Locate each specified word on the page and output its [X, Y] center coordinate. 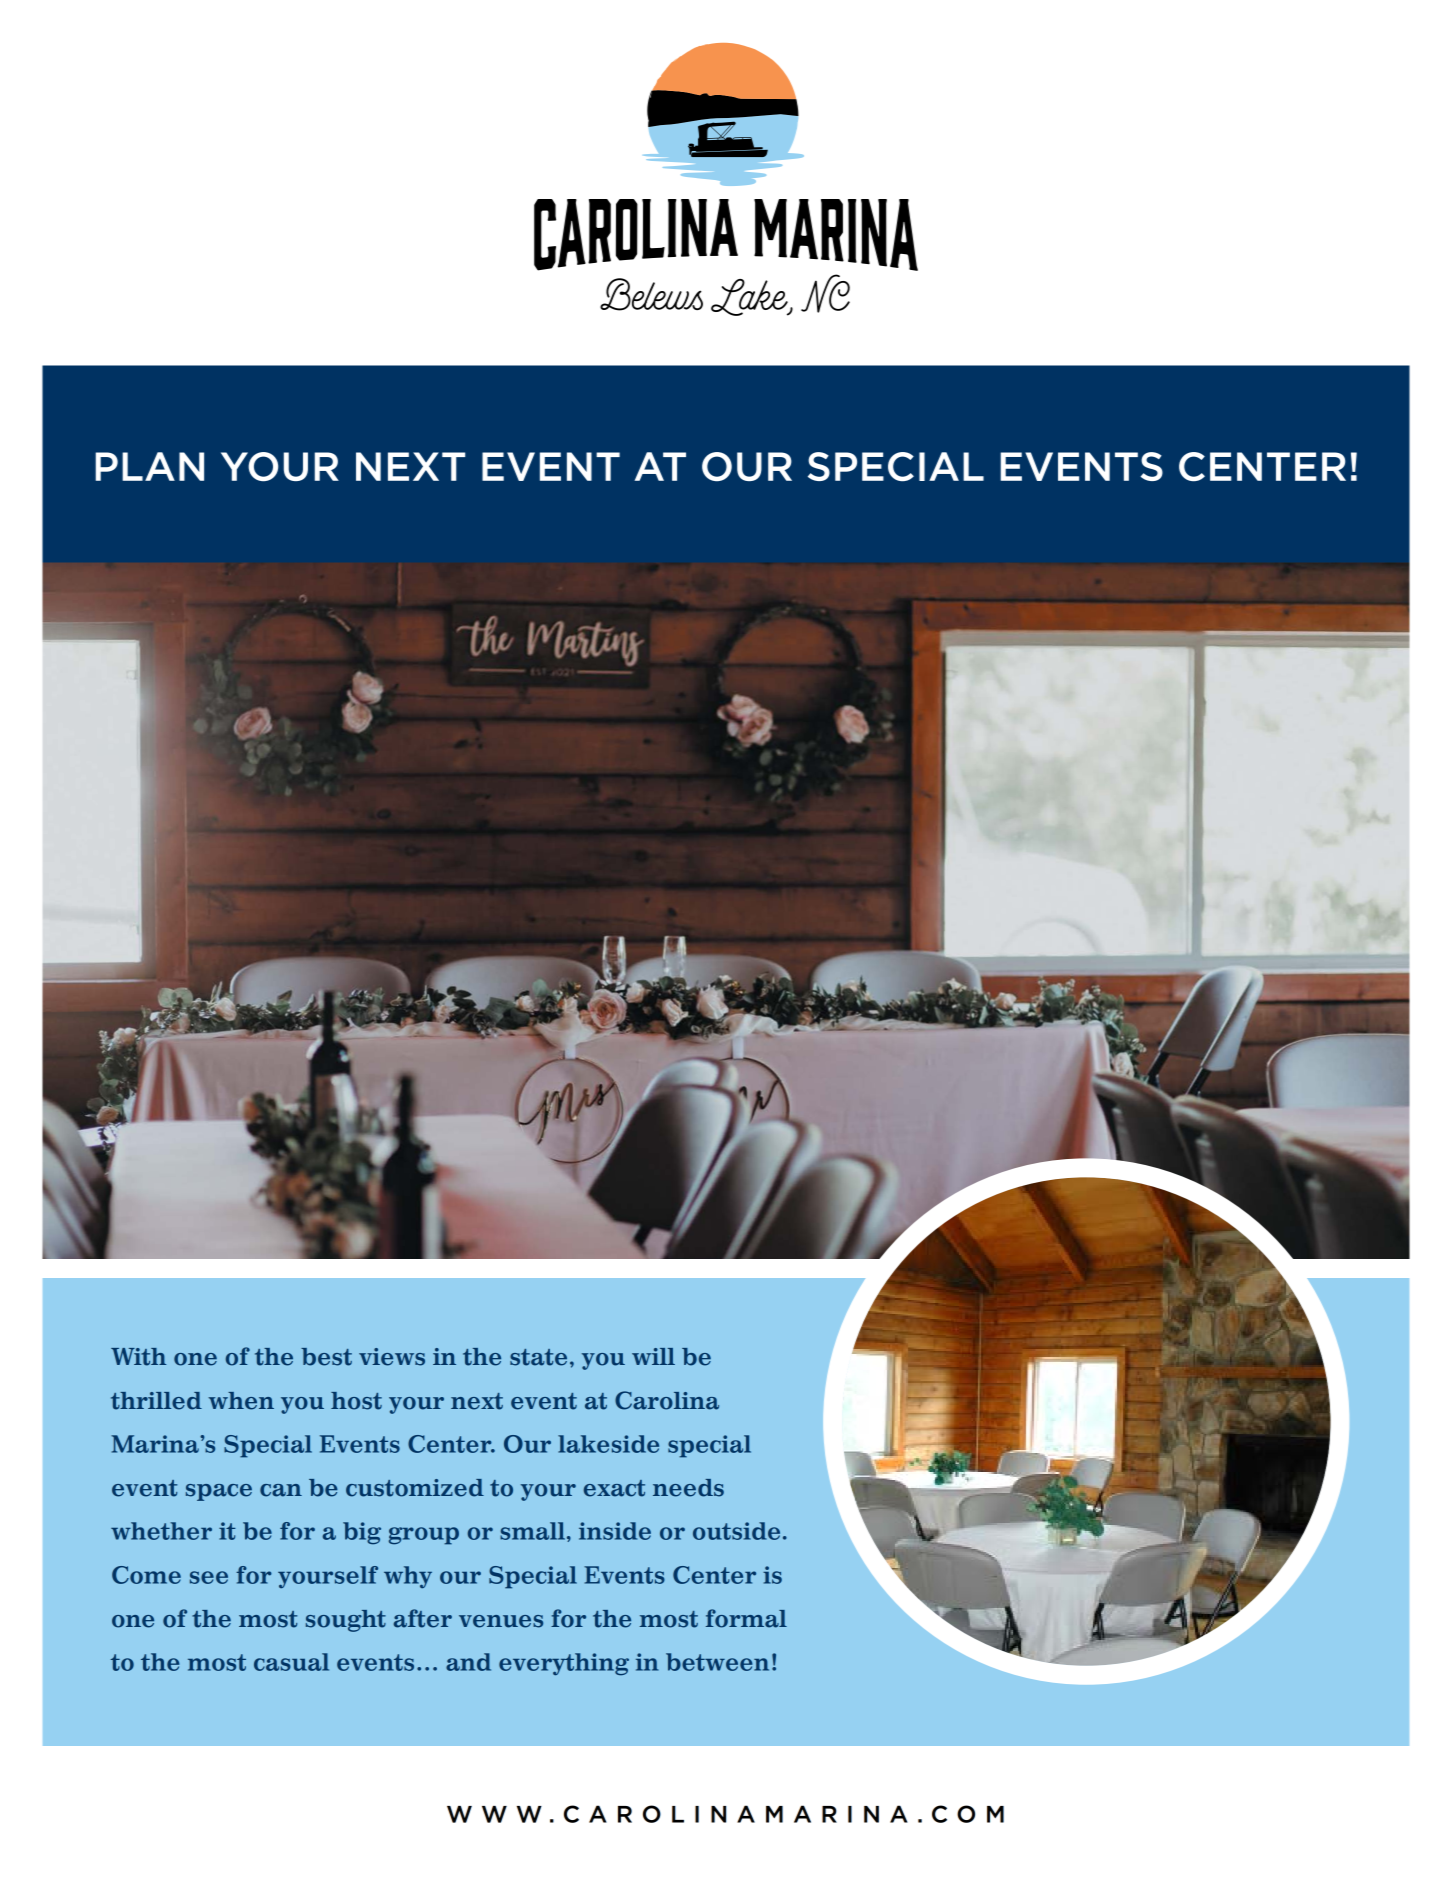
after [423, 1618]
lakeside [608, 1444]
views [392, 1357]
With [138, 1357]
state [538, 1357]
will [653, 1356]
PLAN [149, 466]
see [209, 1577]
